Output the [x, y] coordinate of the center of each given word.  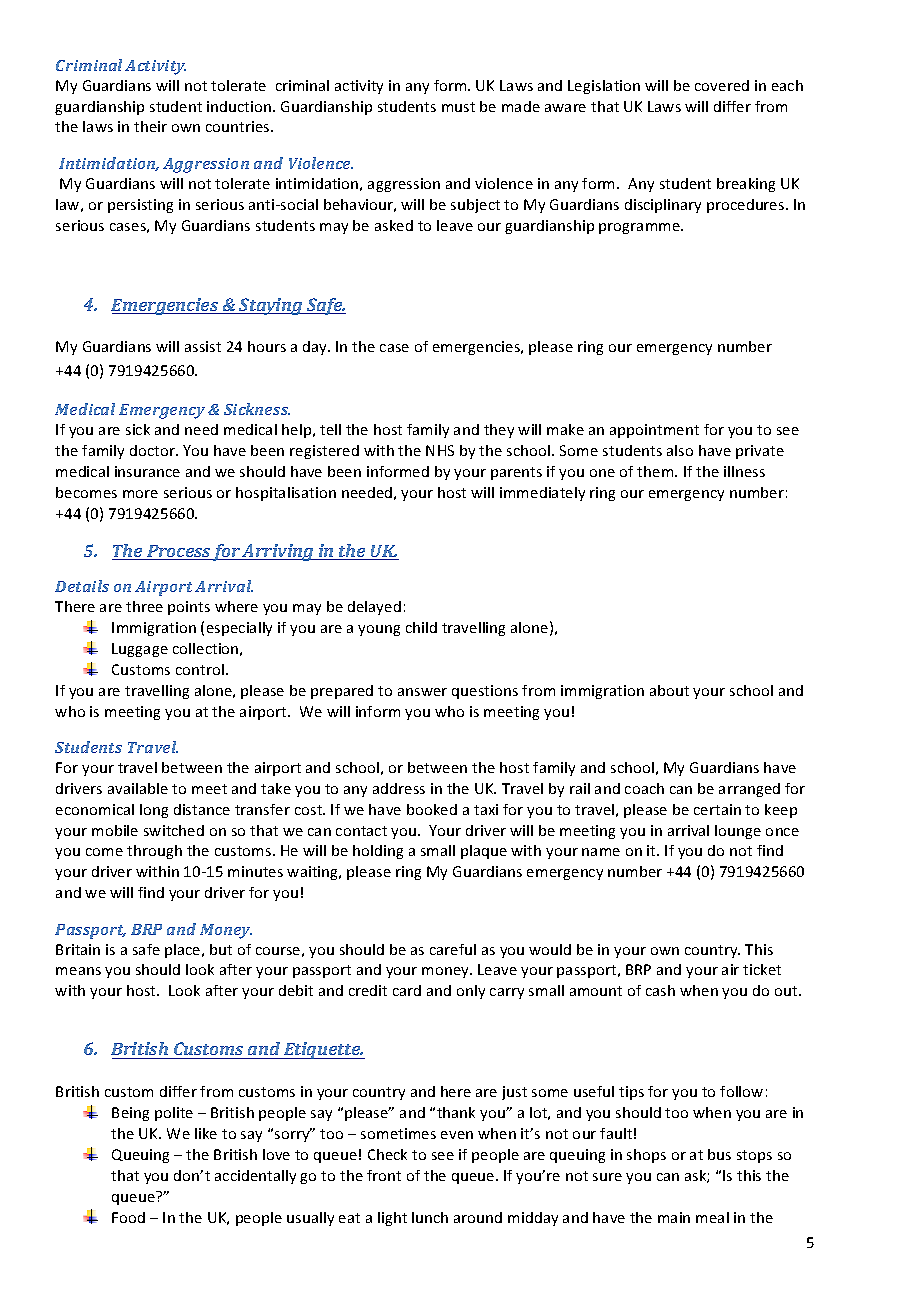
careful [453, 949]
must [458, 107]
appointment [654, 431]
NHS [440, 450]
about [669, 690]
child [421, 627]
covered [722, 85]
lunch [430, 1217]
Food [128, 1217]
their [150, 126]
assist [203, 346]
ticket [762, 969]
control [200, 669]
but [221, 949]
